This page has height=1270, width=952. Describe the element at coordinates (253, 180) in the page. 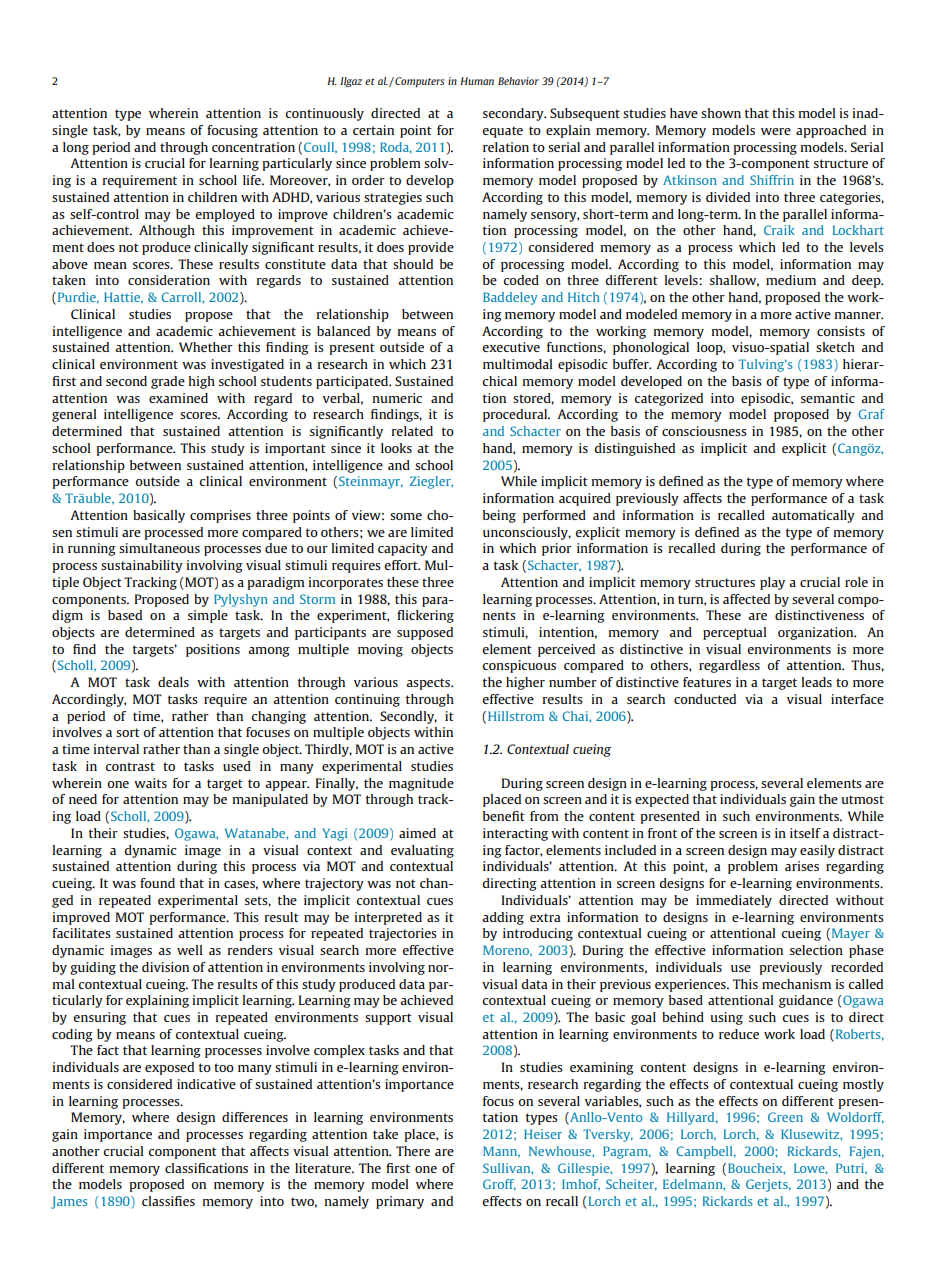

I see `life` at that location.
